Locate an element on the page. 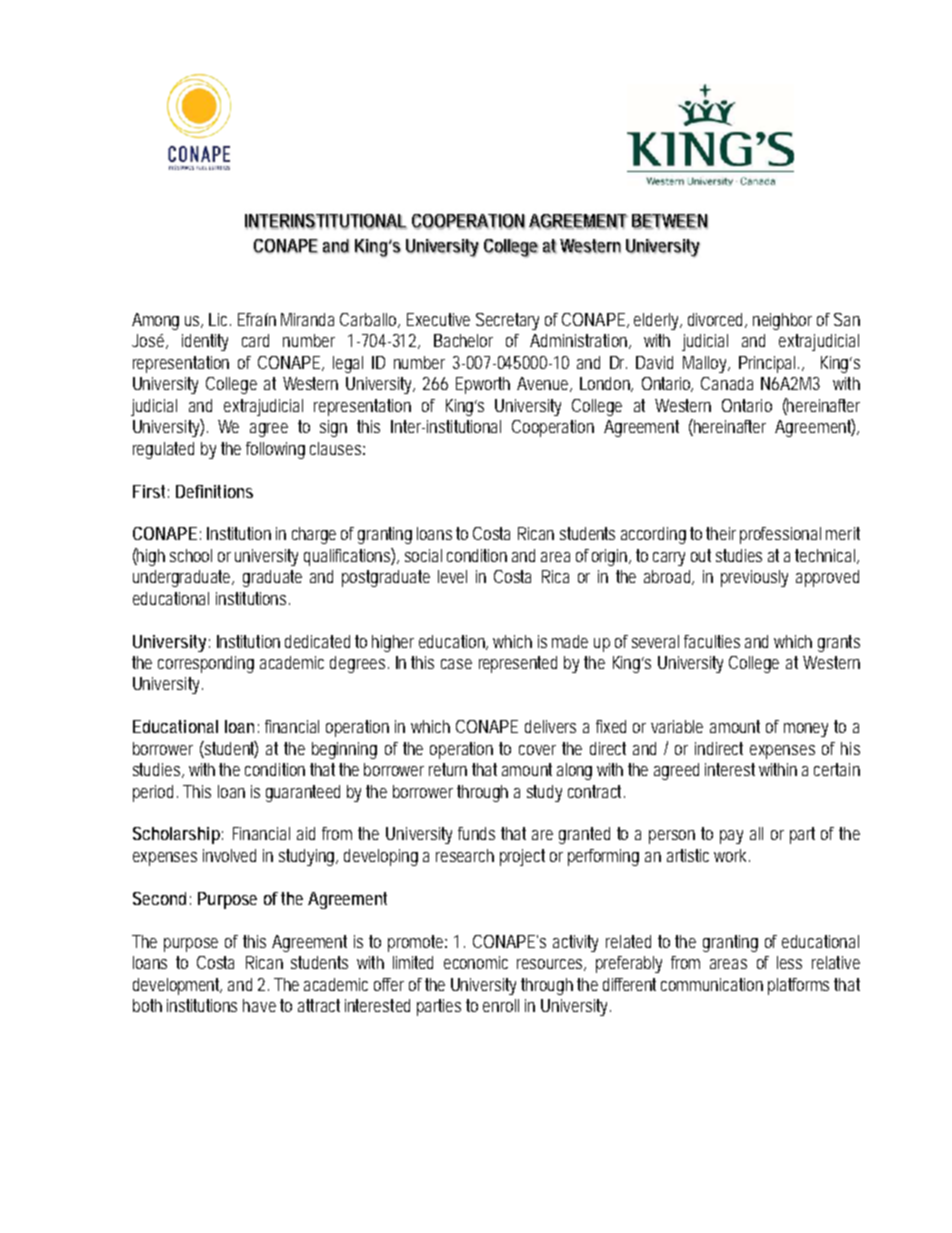 The image size is (952, 1233). economic is located at coordinates (476, 962).
